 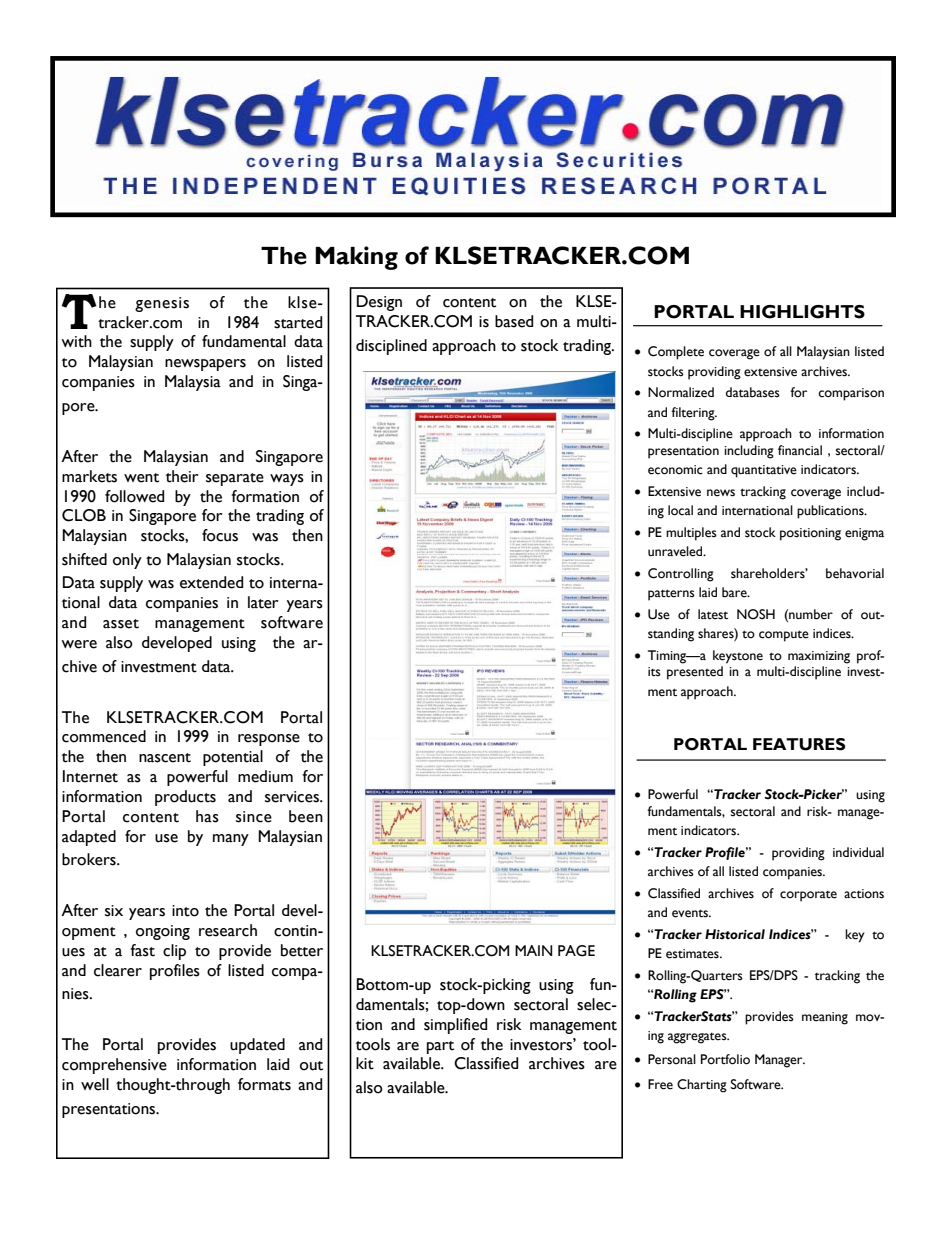 What do you see at coordinates (162, 304) in the screenshot?
I see `genesis` at bounding box center [162, 304].
